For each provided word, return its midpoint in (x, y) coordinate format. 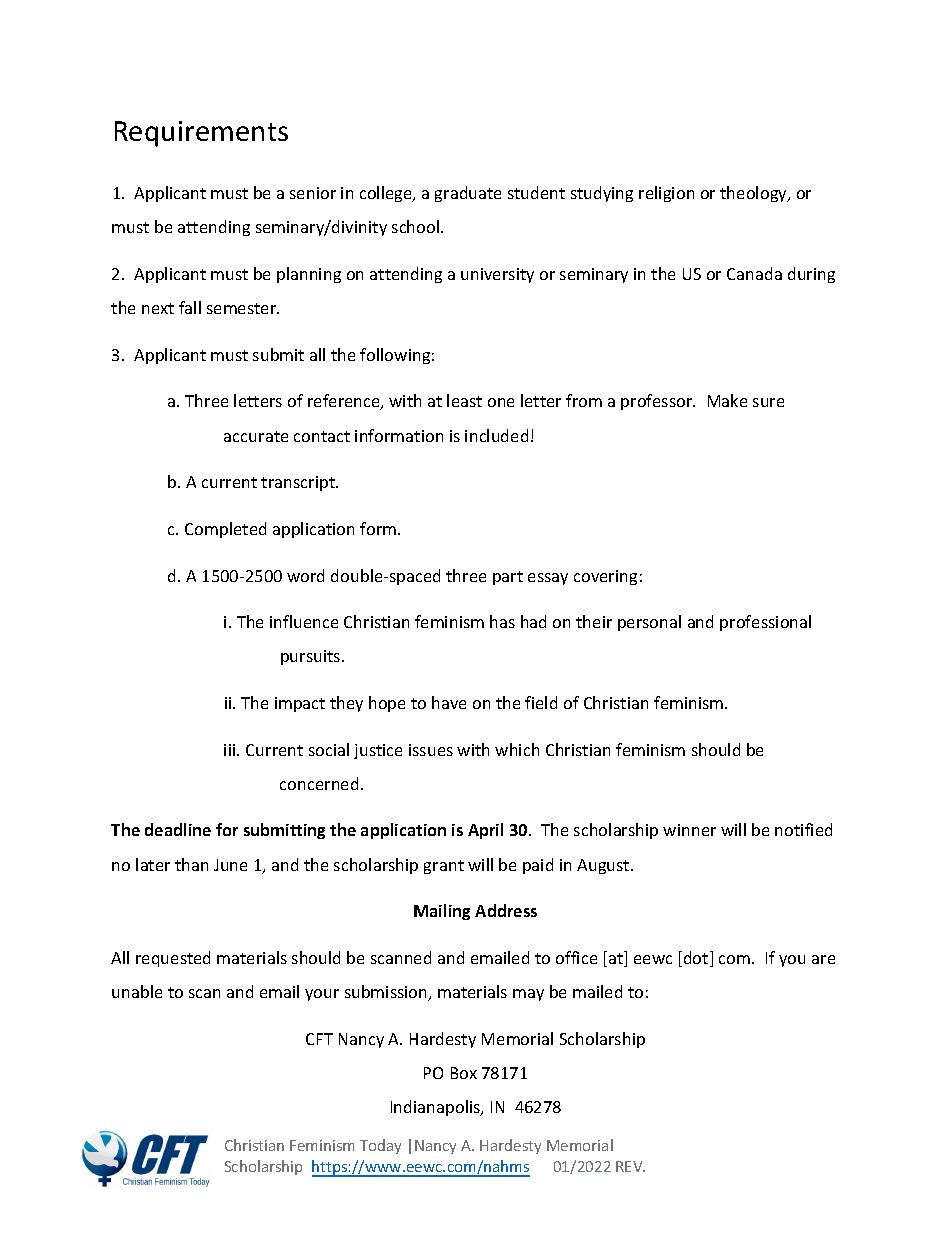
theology (754, 194)
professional (765, 623)
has (502, 621)
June (230, 865)
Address (506, 910)
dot (697, 959)
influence (304, 621)
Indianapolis (437, 1108)
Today (380, 1146)
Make (727, 400)
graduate (468, 194)
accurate (256, 436)
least (464, 400)
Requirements (201, 134)
